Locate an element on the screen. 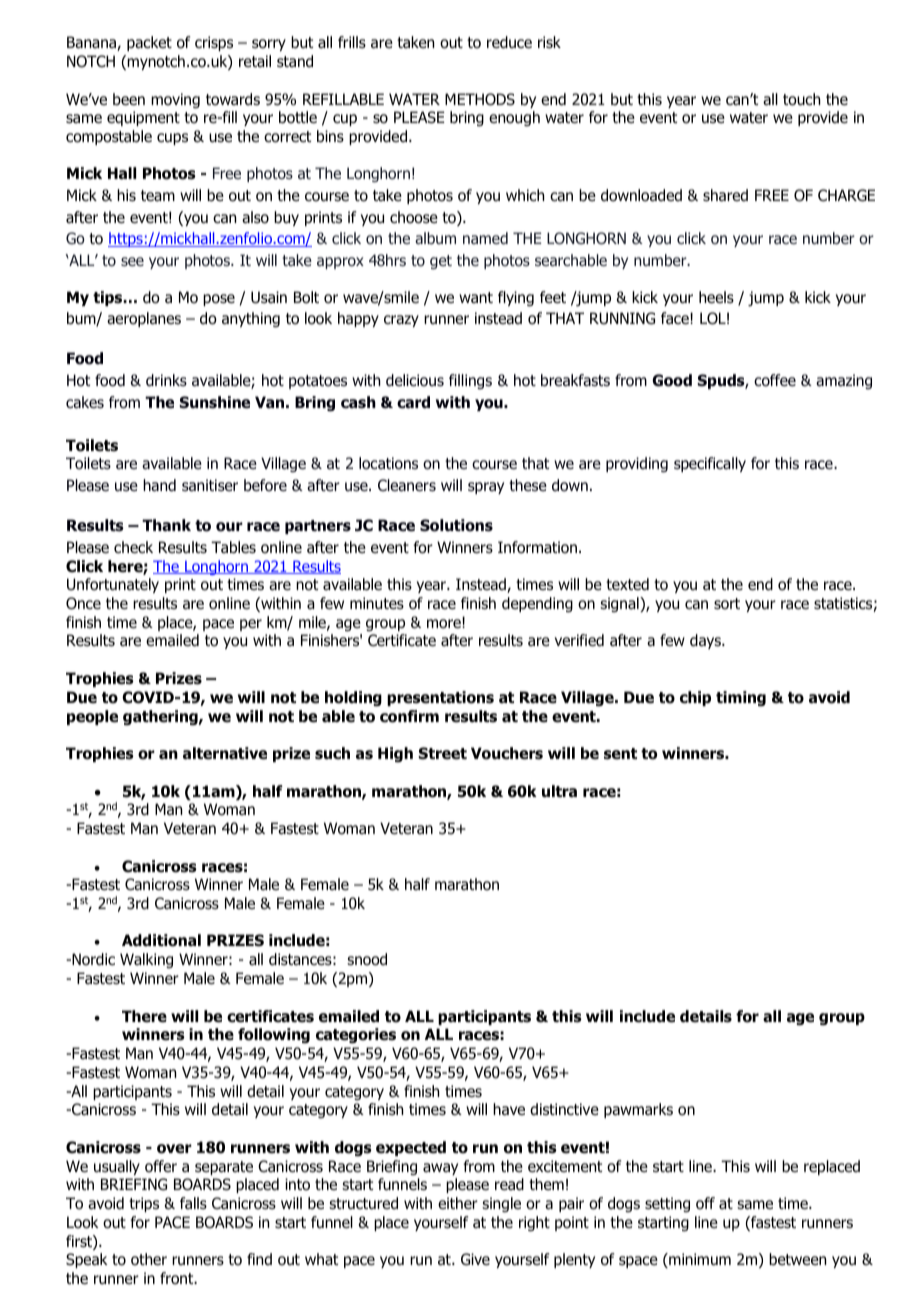 The height and width of the screenshot is (1307, 924). timing is located at coordinates (741, 698).
